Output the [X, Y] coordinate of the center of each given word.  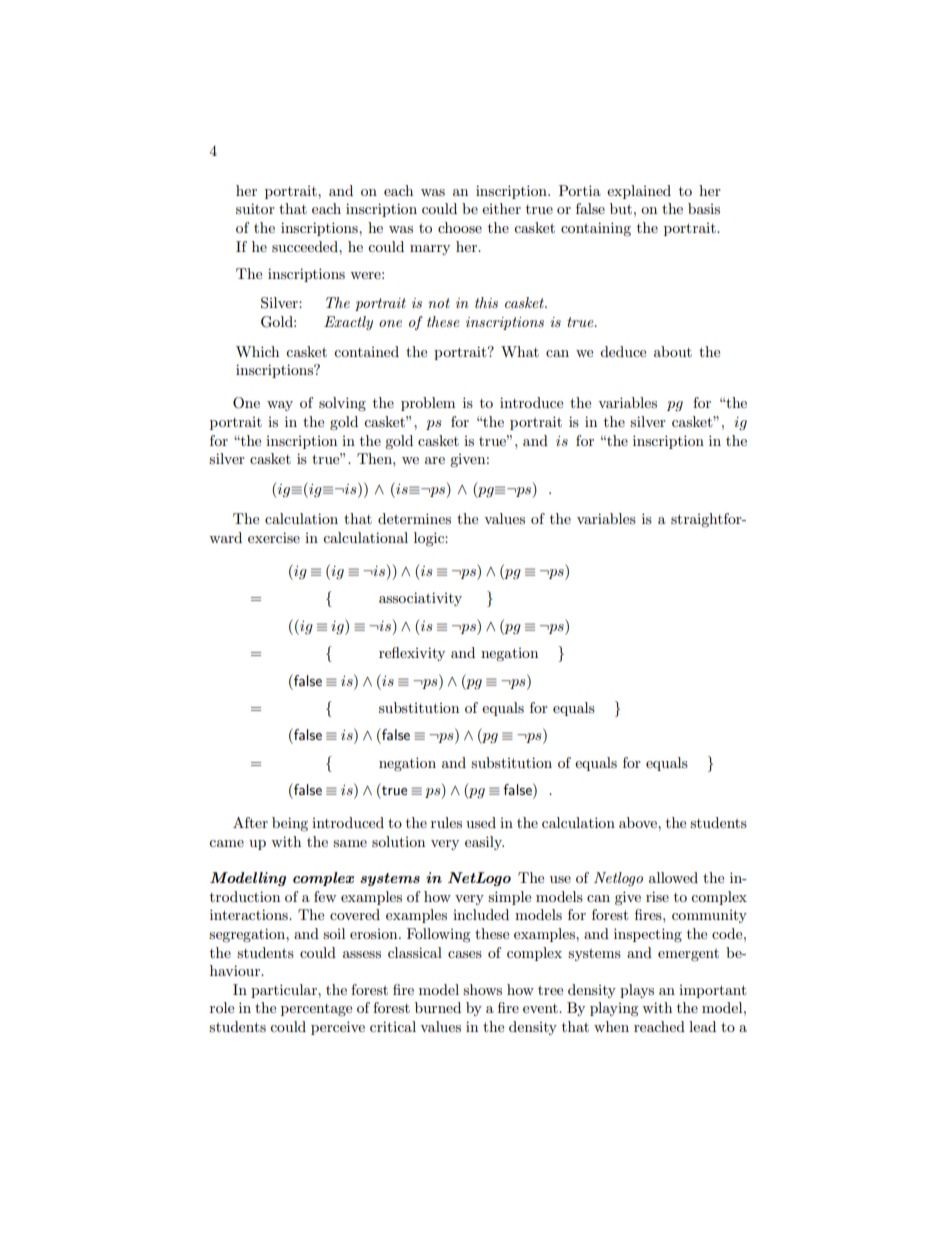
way [280, 406]
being [290, 824]
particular [285, 991]
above [639, 822]
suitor [255, 208]
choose [460, 227]
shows [482, 989]
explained [639, 192]
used [481, 822]
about [673, 351]
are [435, 460]
